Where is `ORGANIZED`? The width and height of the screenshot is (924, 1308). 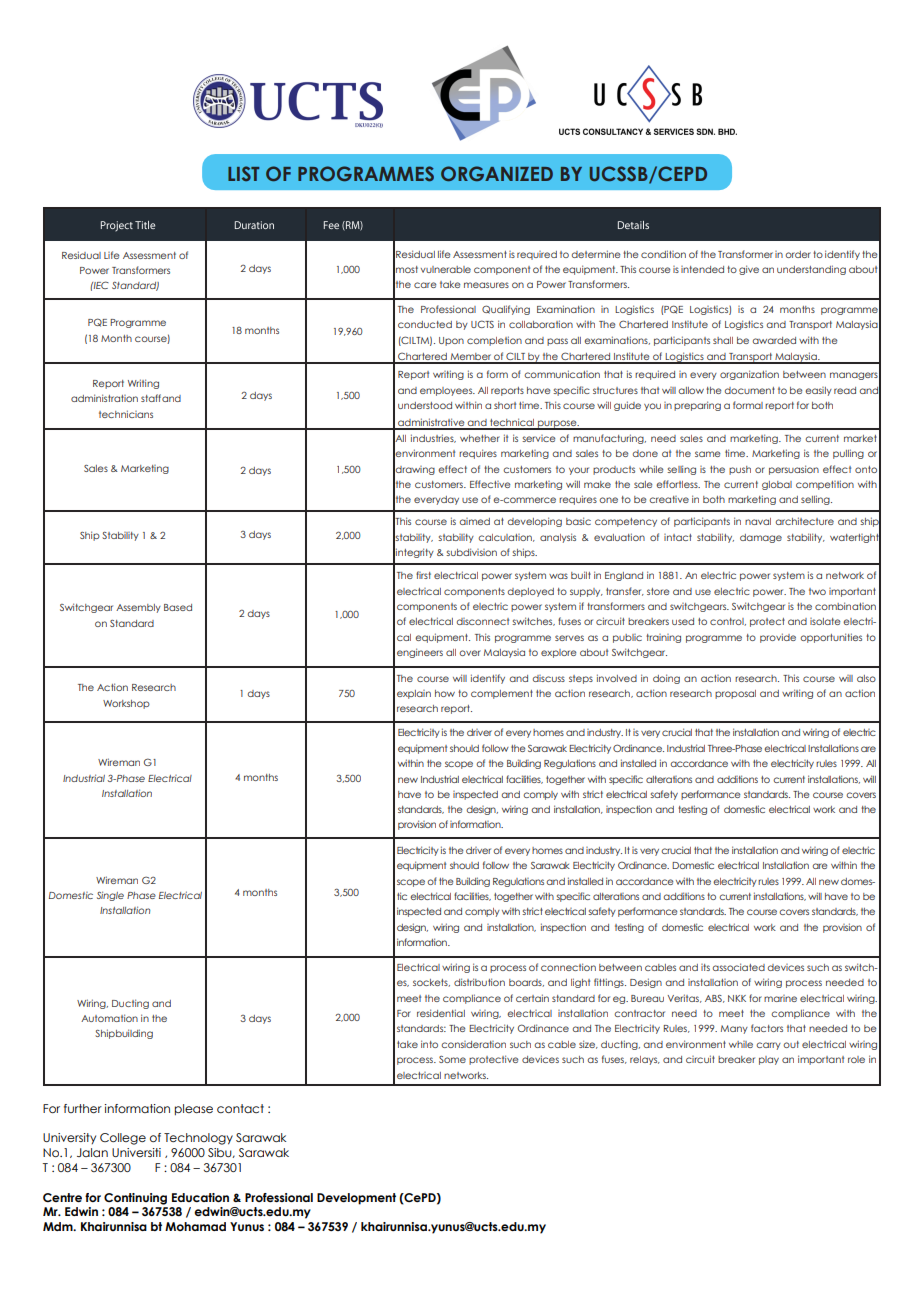
ORGANIZED is located at coordinates (497, 173).
